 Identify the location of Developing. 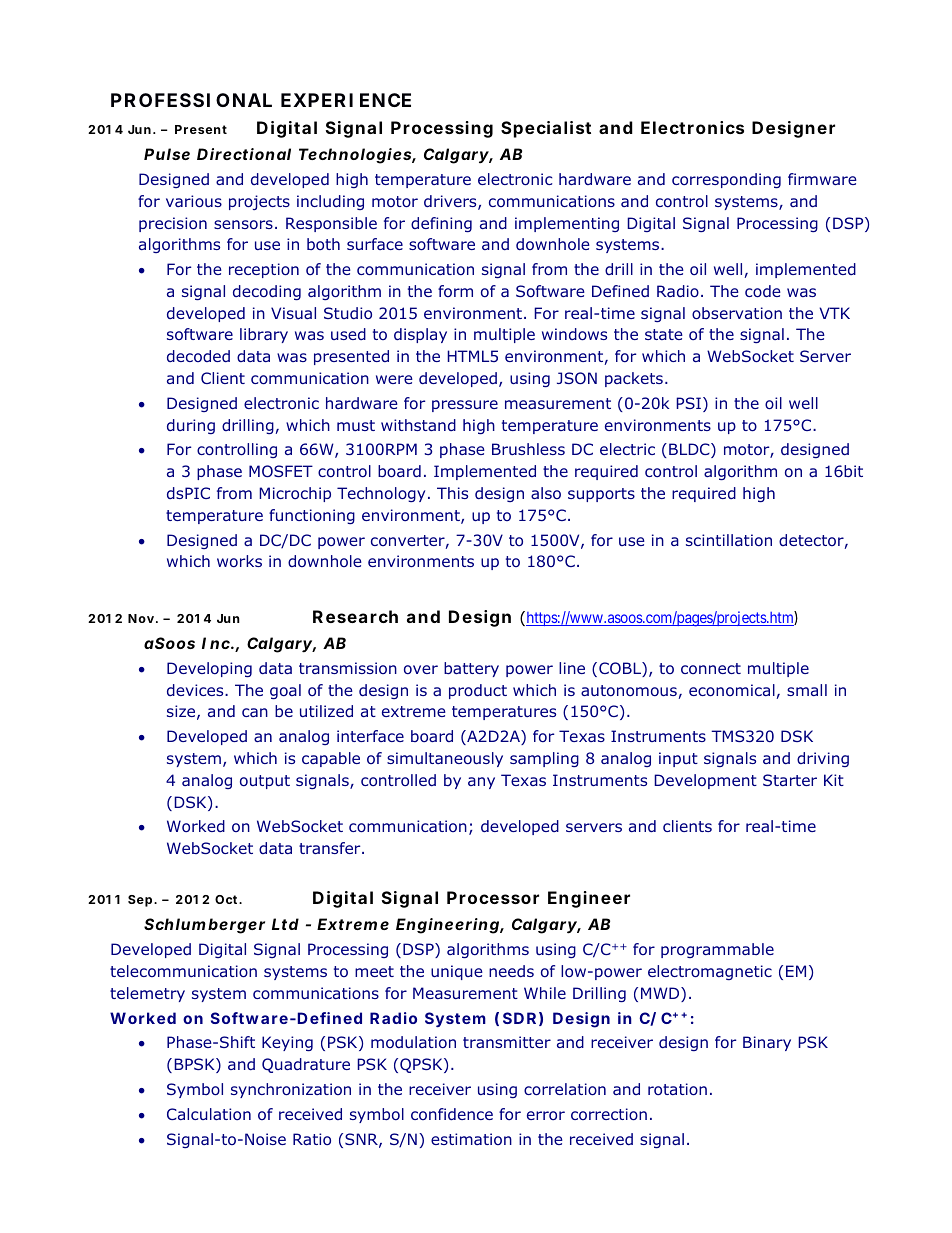
(209, 669).
